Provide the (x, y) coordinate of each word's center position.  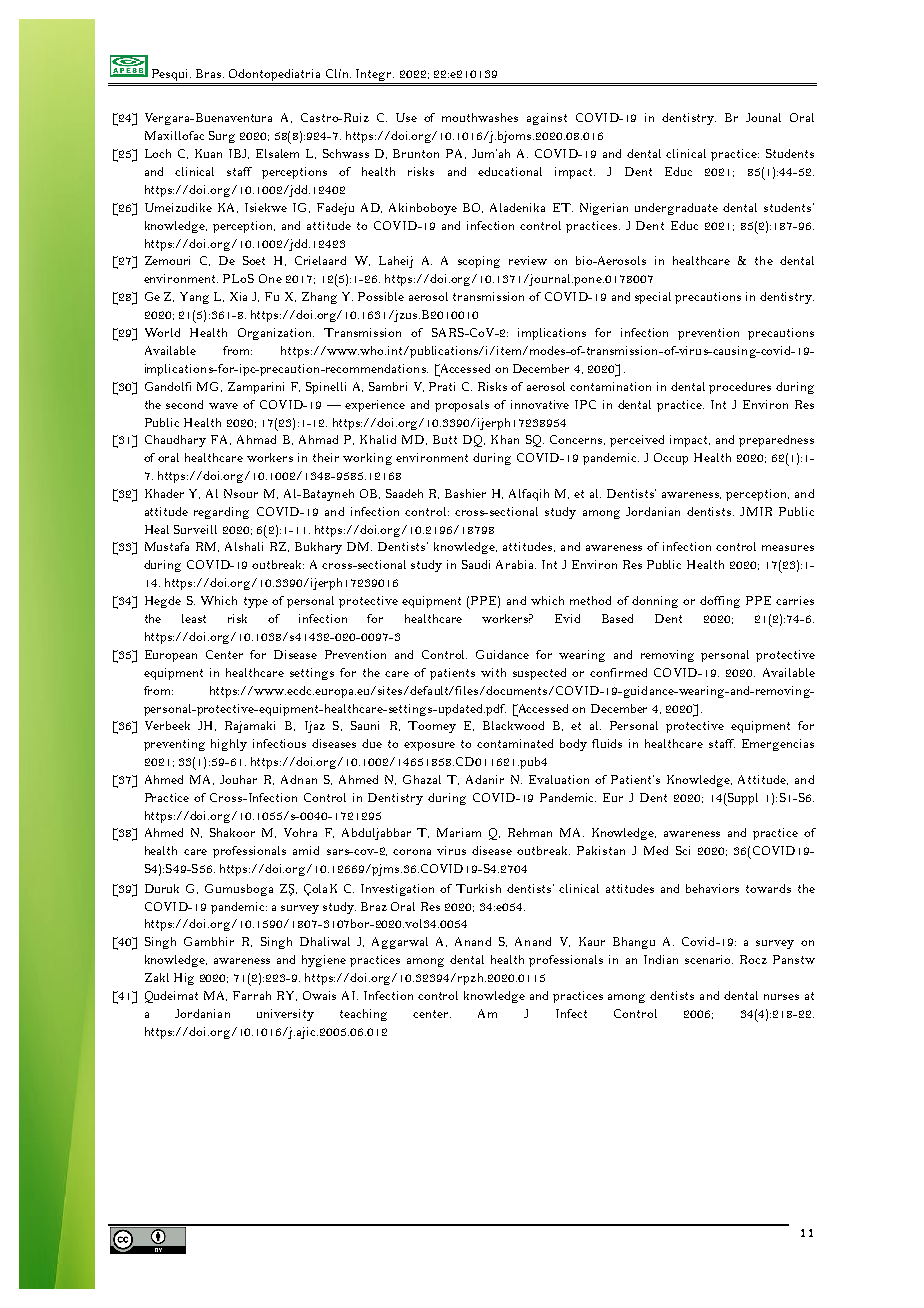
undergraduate (676, 209)
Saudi (476, 564)
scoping (479, 262)
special (653, 298)
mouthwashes (480, 117)
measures (788, 548)
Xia (238, 296)
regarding (221, 513)
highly (229, 745)
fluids (607, 743)
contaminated (515, 743)
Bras (210, 73)
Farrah (252, 995)
